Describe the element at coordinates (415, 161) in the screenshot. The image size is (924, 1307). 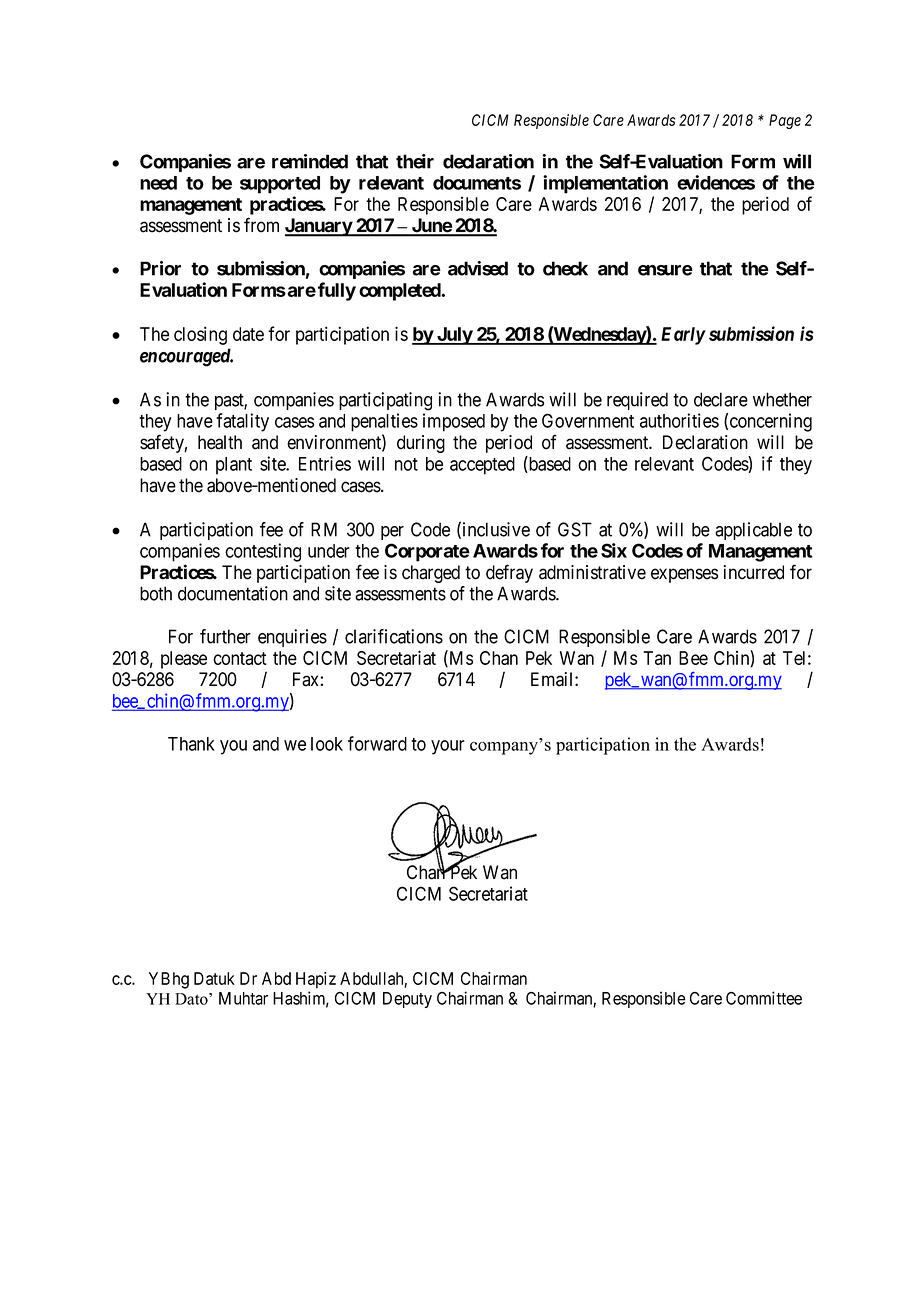
I see `their` at that location.
